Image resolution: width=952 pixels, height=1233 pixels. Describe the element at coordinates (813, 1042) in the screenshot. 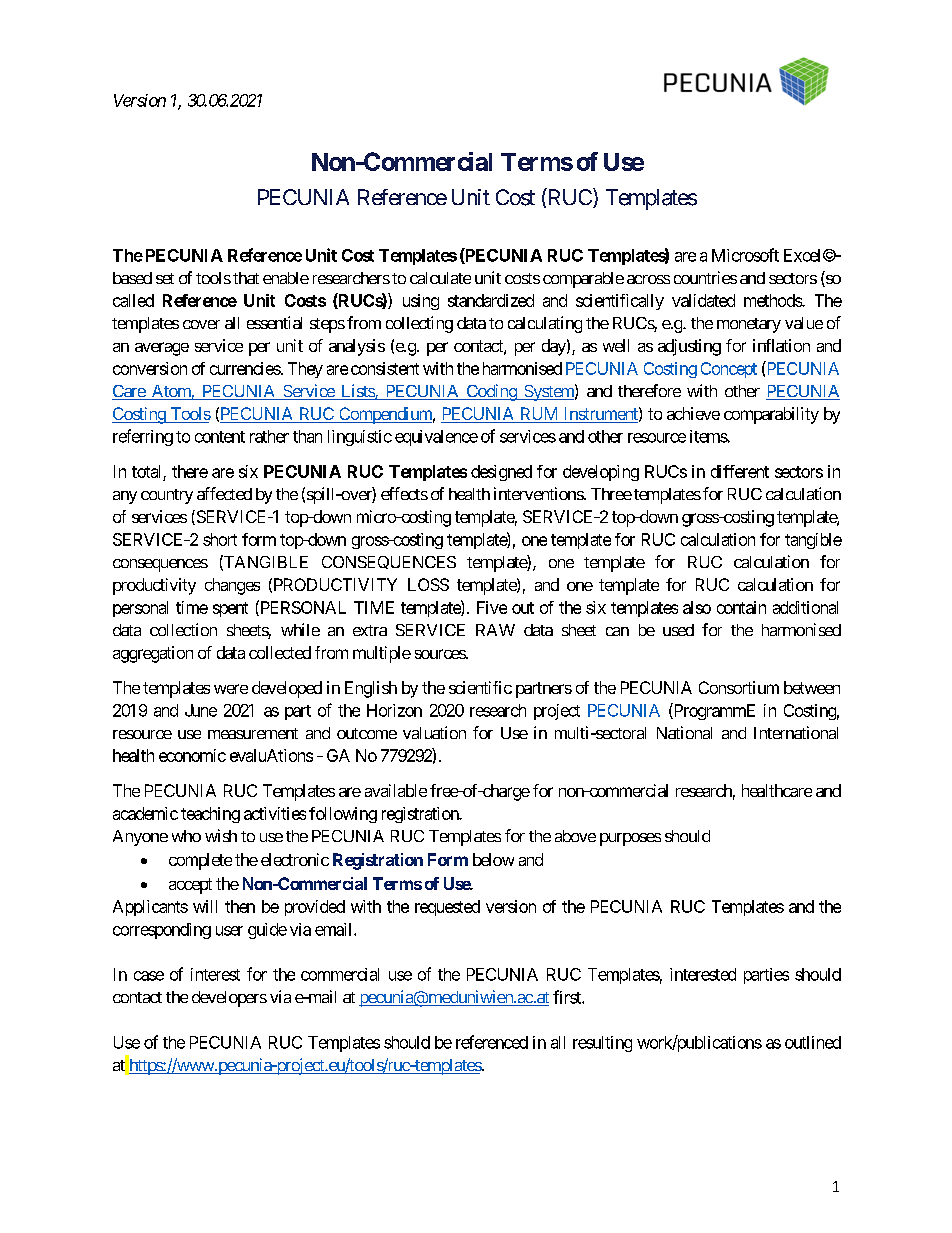

I see `outlined` at that location.
